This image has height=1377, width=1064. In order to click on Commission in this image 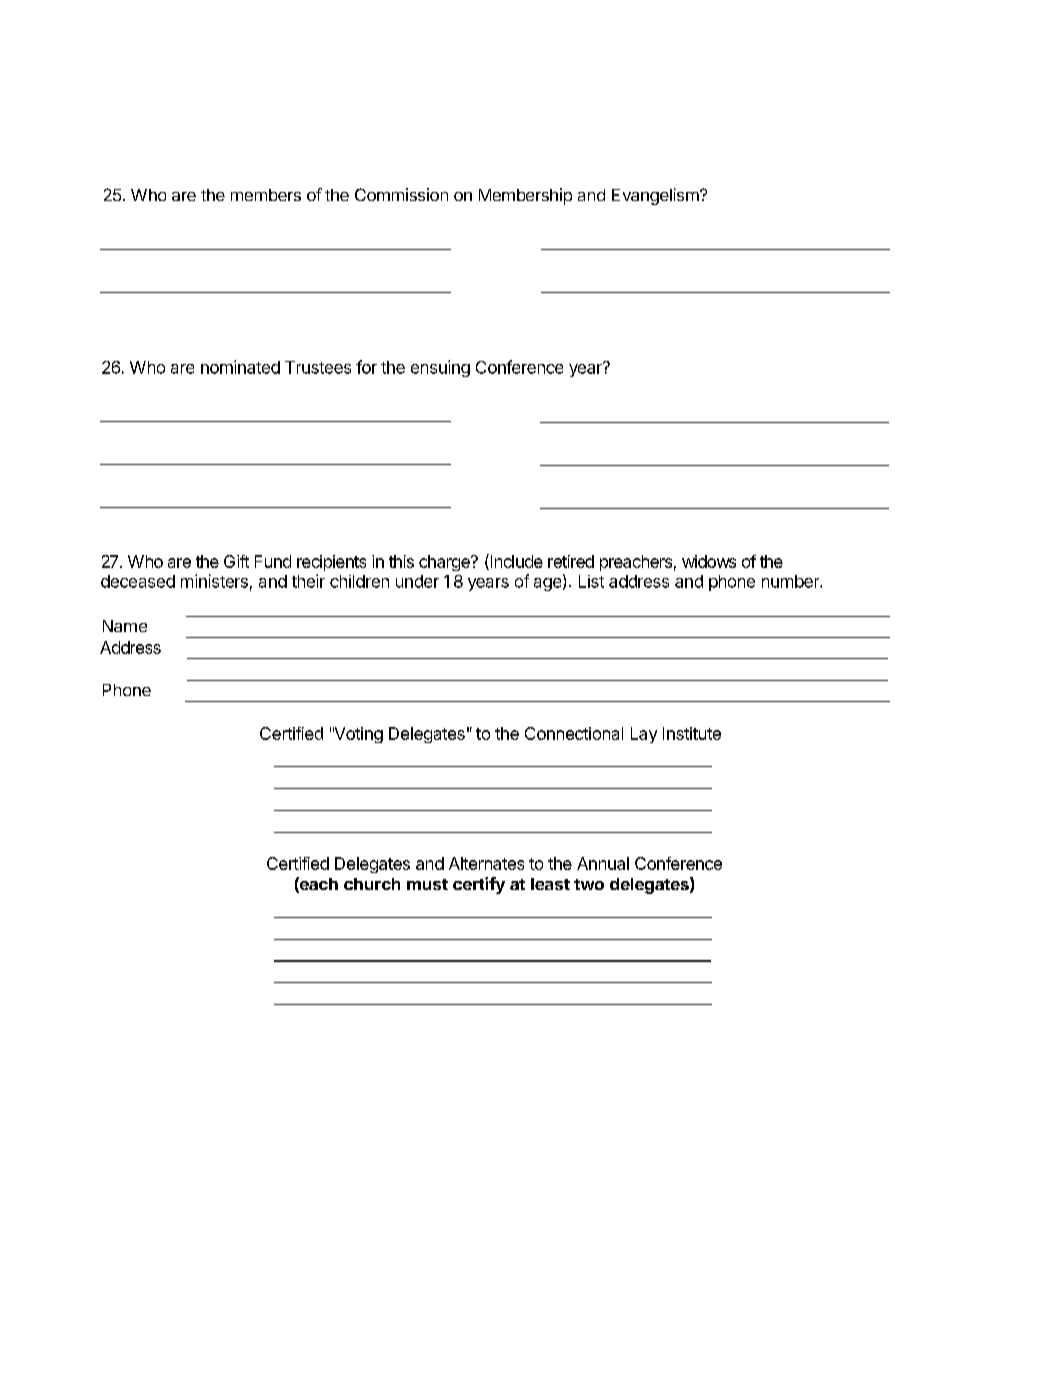, I will do `click(401, 194)`.
